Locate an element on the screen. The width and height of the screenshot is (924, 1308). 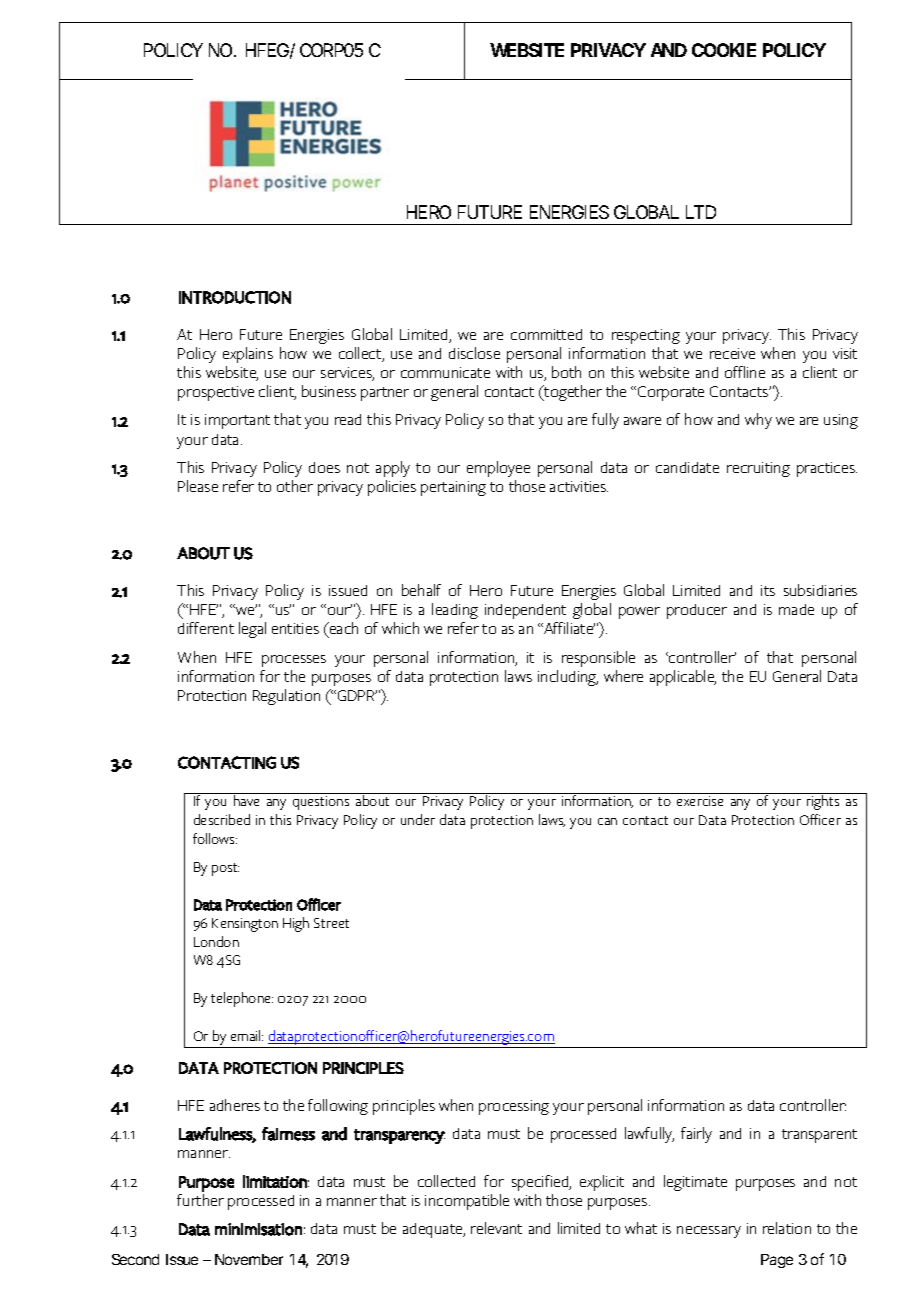
under is located at coordinates (418, 819).
